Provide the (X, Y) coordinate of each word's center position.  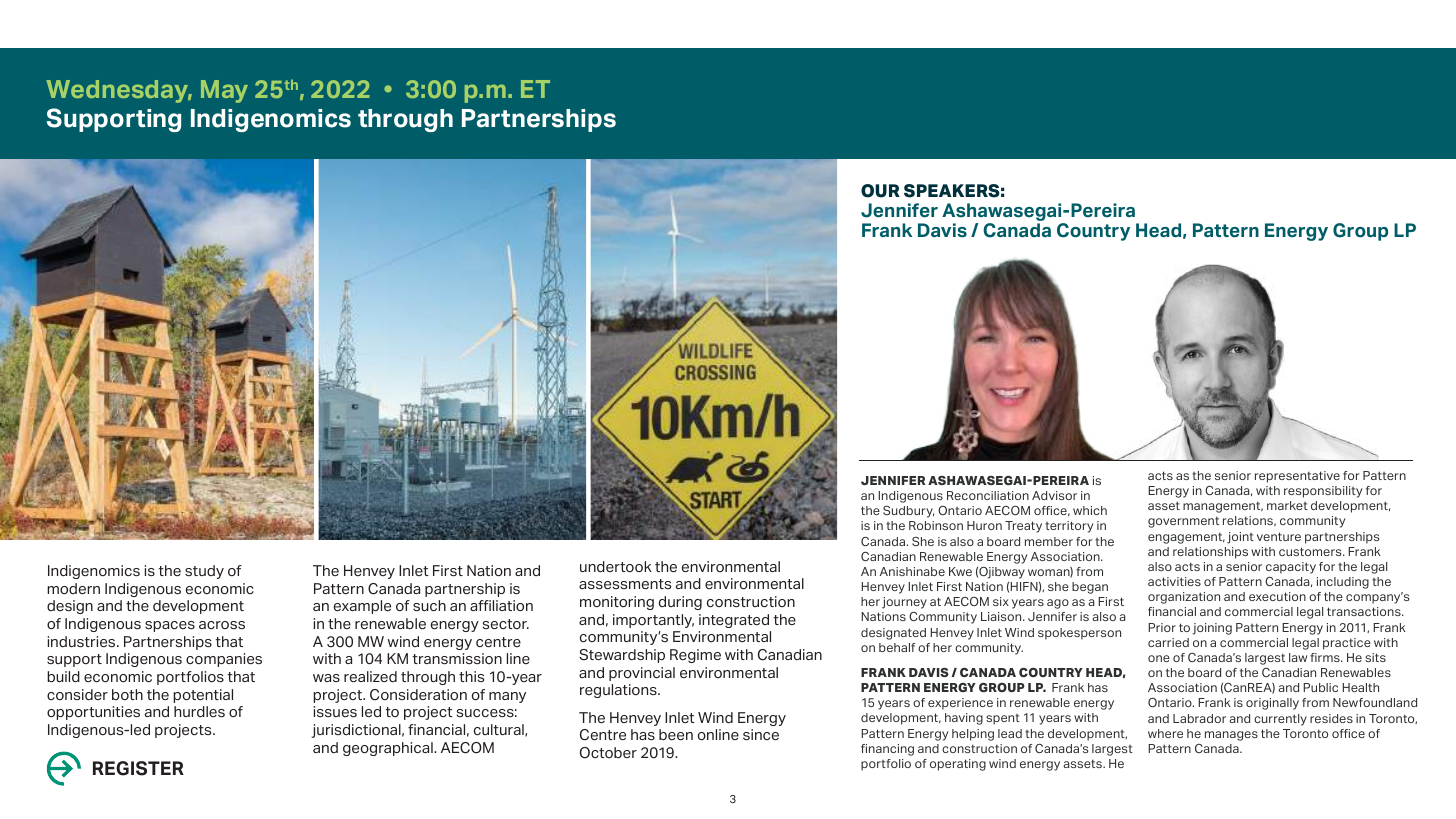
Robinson (936, 525)
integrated (734, 621)
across (222, 625)
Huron (984, 525)
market (1287, 505)
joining (1212, 629)
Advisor (1054, 495)
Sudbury (908, 512)
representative (1297, 477)
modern (73, 588)
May (224, 91)
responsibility (1323, 492)
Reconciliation (988, 495)
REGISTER (138, 768)
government (1183, 522)
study (204, 572)
